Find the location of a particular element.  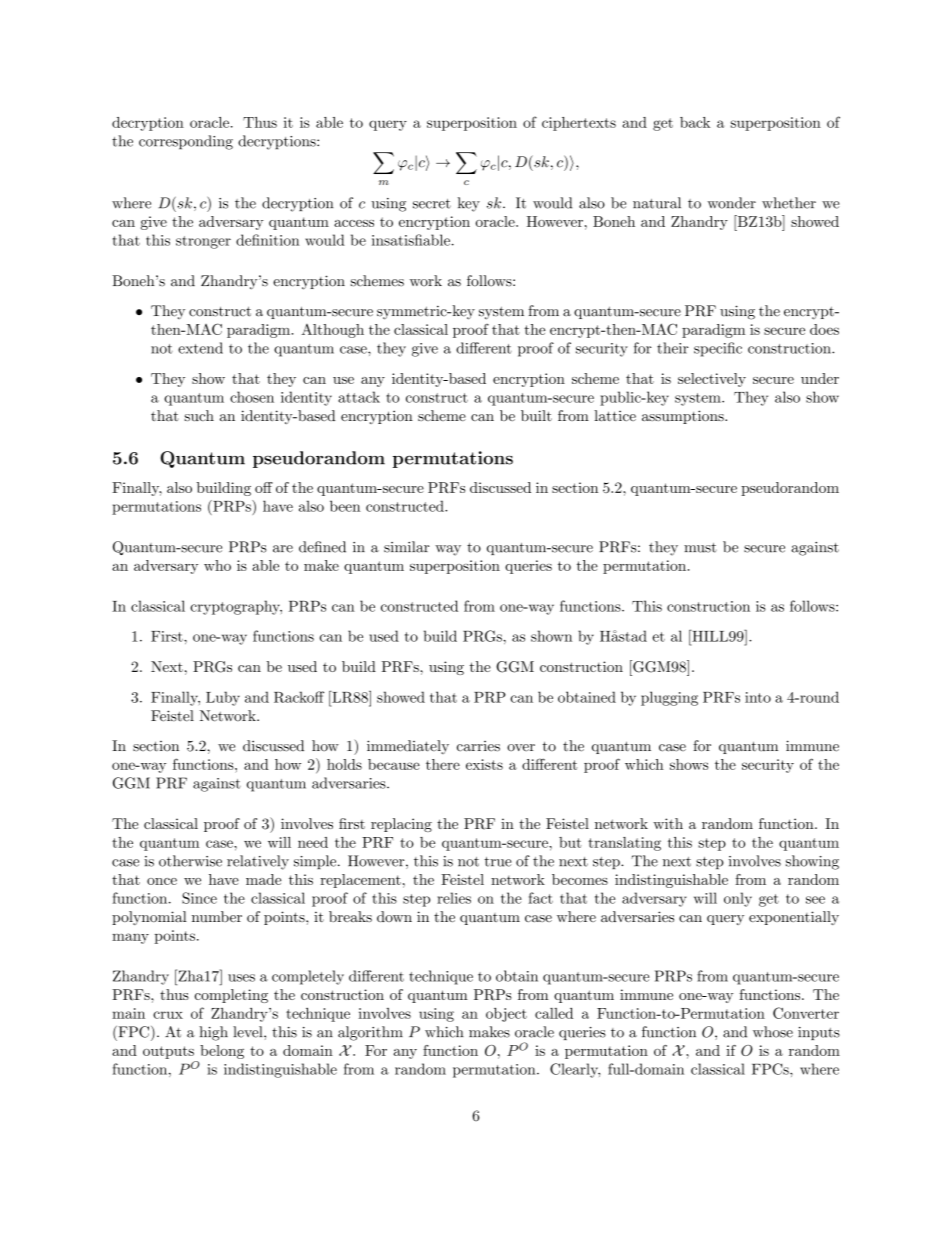

with is located at coordinates (668, 823).
